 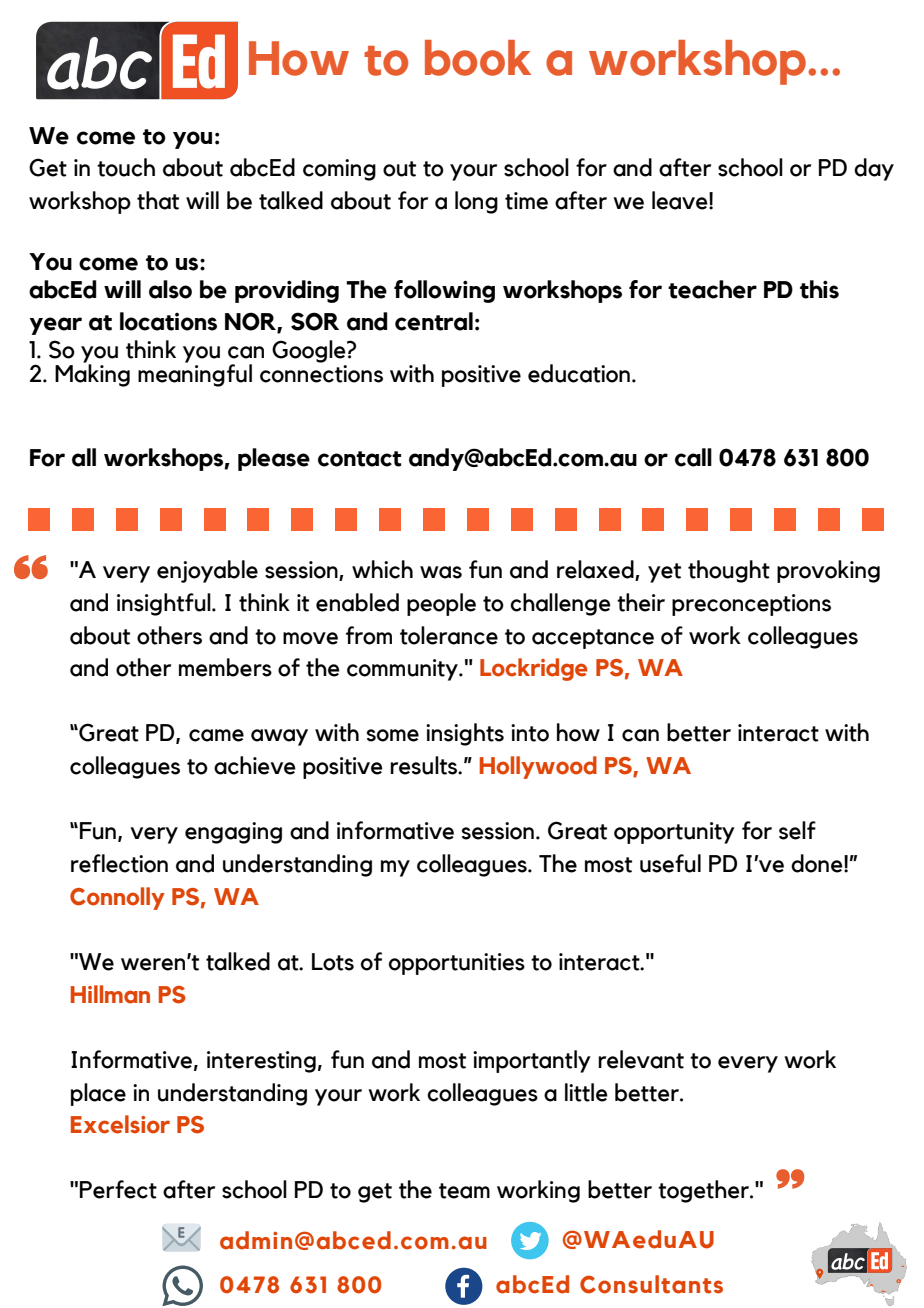 I want to click on preconceptions, so click(x=751, y=605).
